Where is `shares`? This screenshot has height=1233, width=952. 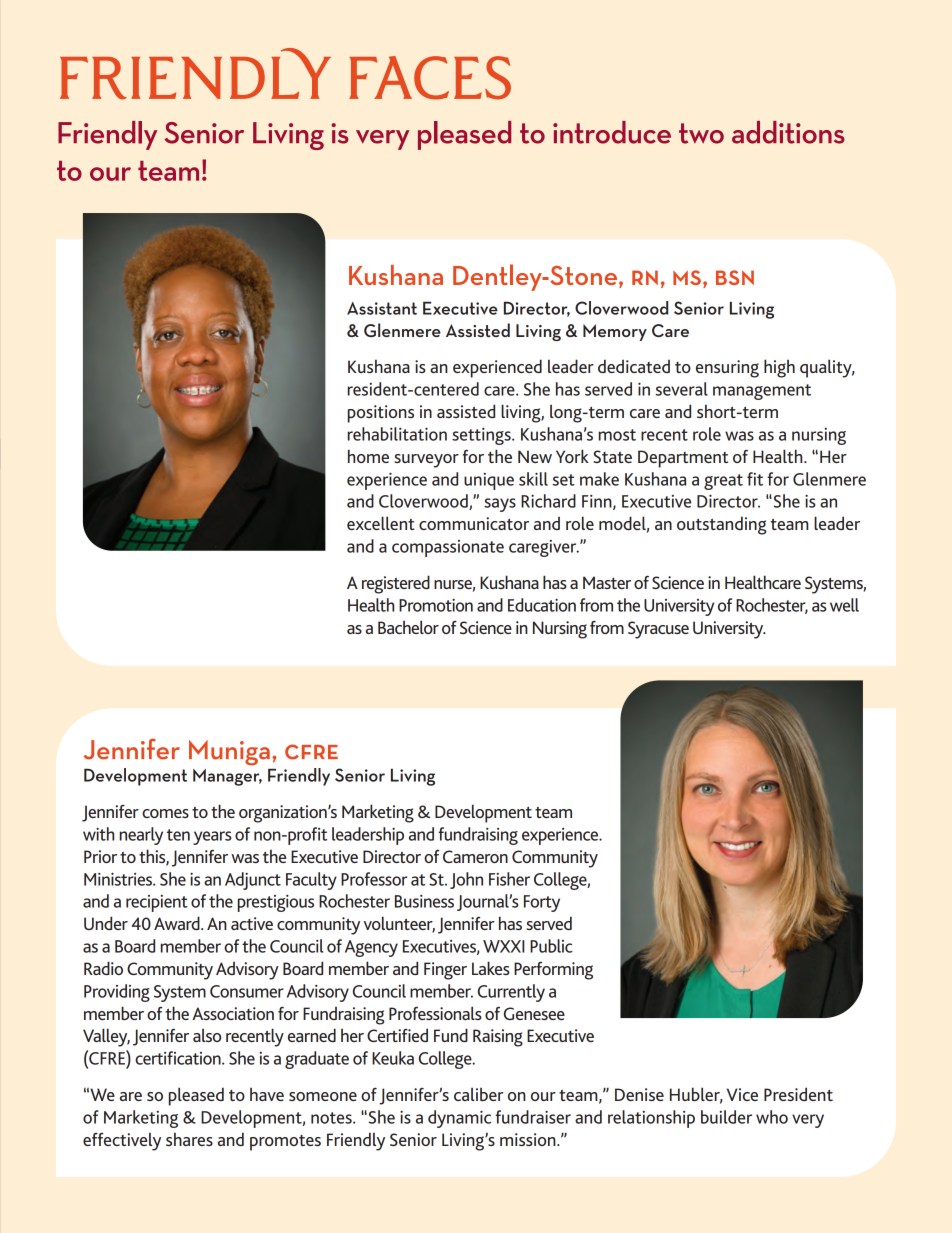 shares is located at coordinates (189, 1139).
